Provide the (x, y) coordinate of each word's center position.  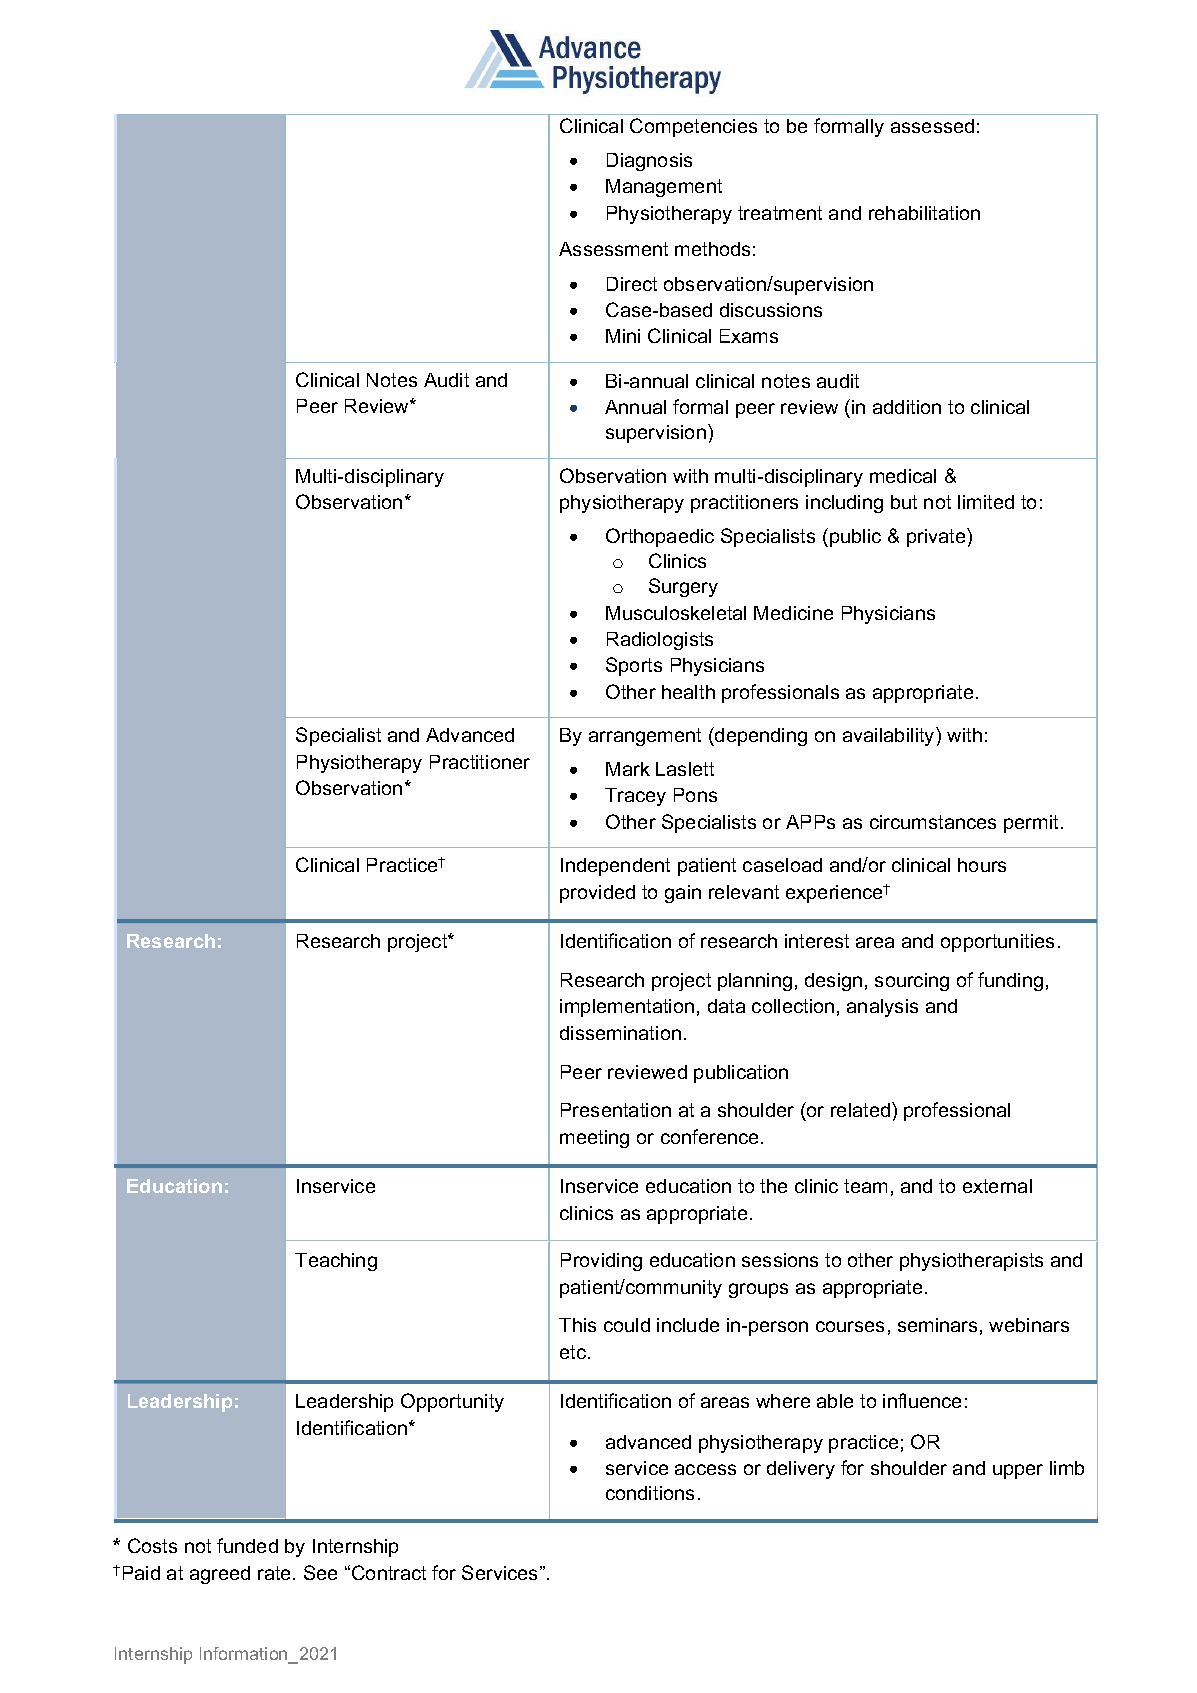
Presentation (616, 1110)
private (937, 537)
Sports (634, 666)
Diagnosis (649, 162)
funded (247, 1545)
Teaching (336, 1262)
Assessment (613, 249)
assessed (932, 126)
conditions (650, 1493)
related (860, 1110)
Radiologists (660, 641)
